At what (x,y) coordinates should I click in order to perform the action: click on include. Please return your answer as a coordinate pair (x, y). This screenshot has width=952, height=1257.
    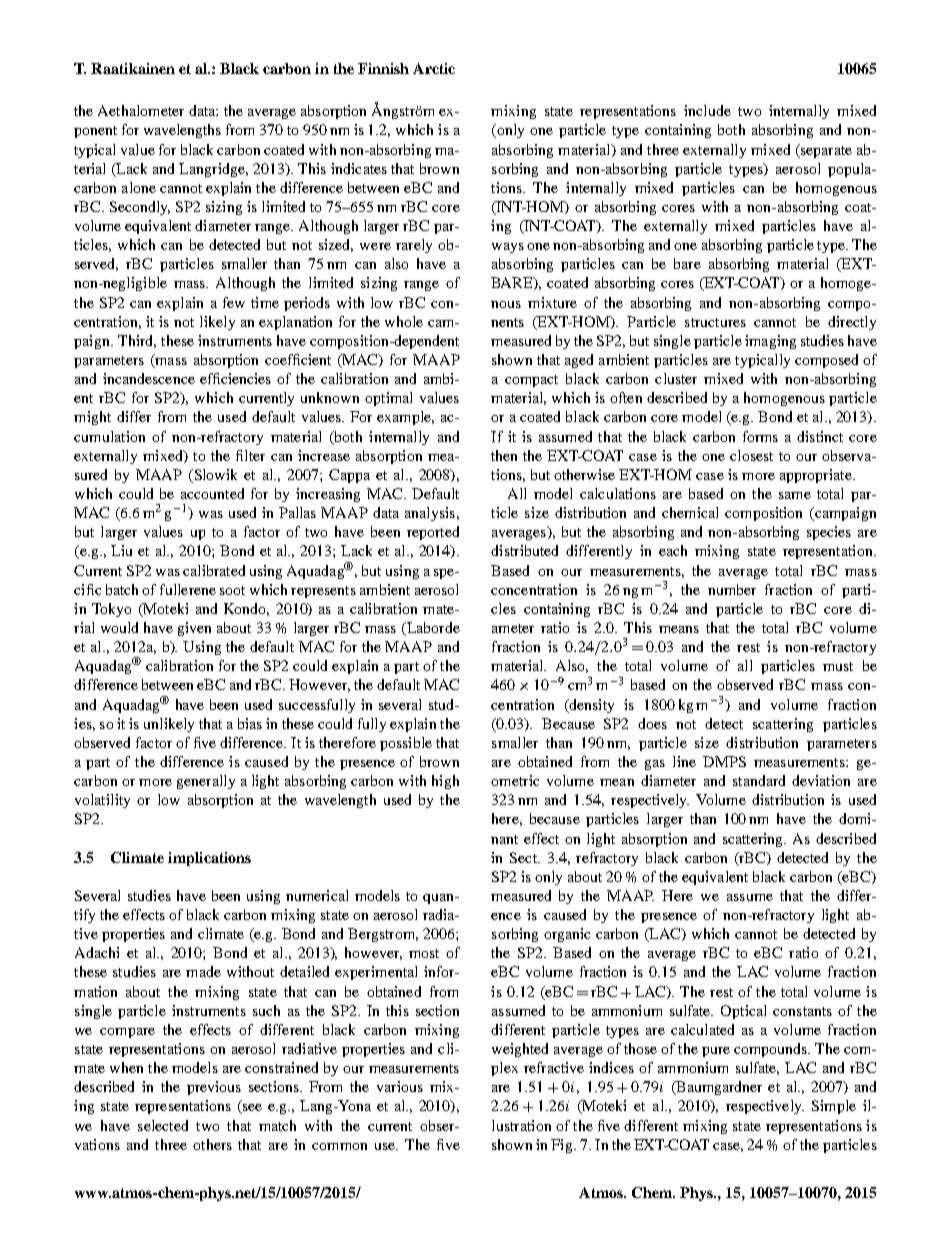
    Looking at the image, I should click on (707, 110).
